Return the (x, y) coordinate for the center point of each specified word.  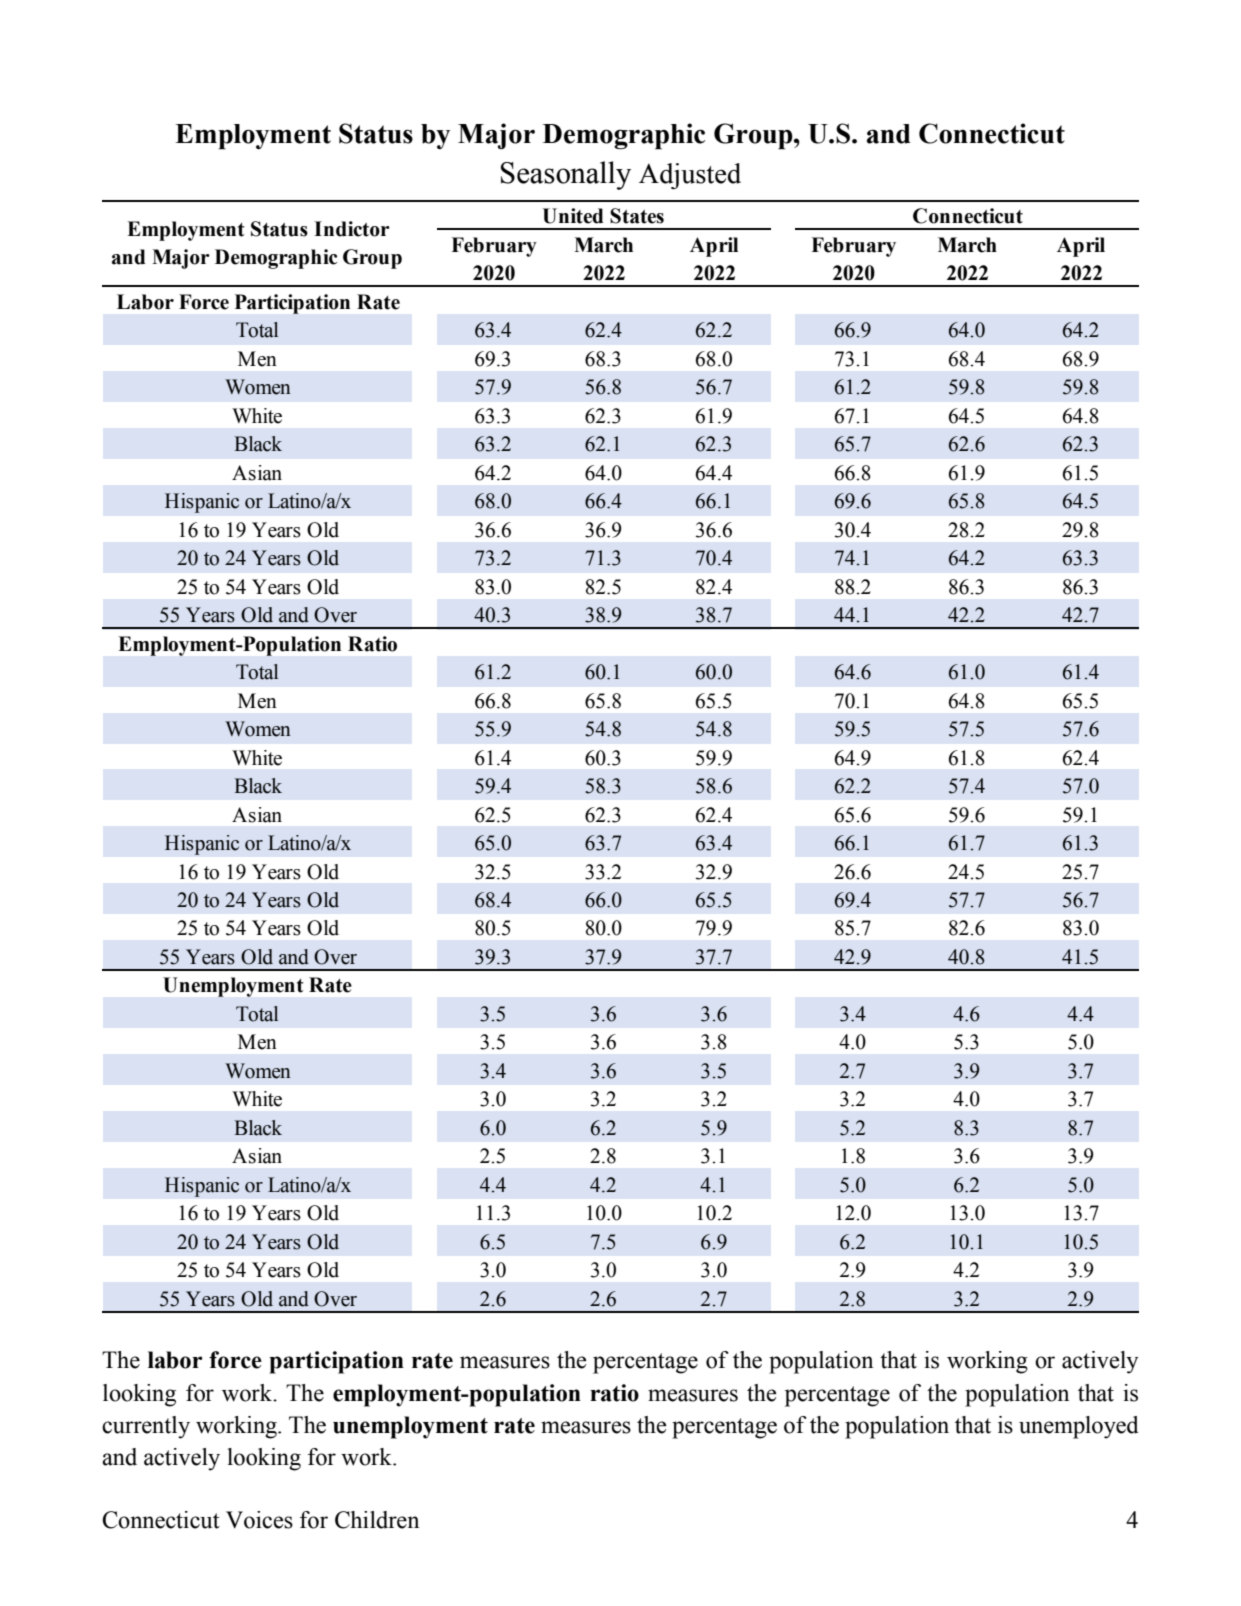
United (573, 216)
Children (377, 1520)
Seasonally (566, 175)
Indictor (352, 229)
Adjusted (690, 176)
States (637, 216)
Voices (259, 1520)
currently (146, 1427)
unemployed (1079, 1427)
